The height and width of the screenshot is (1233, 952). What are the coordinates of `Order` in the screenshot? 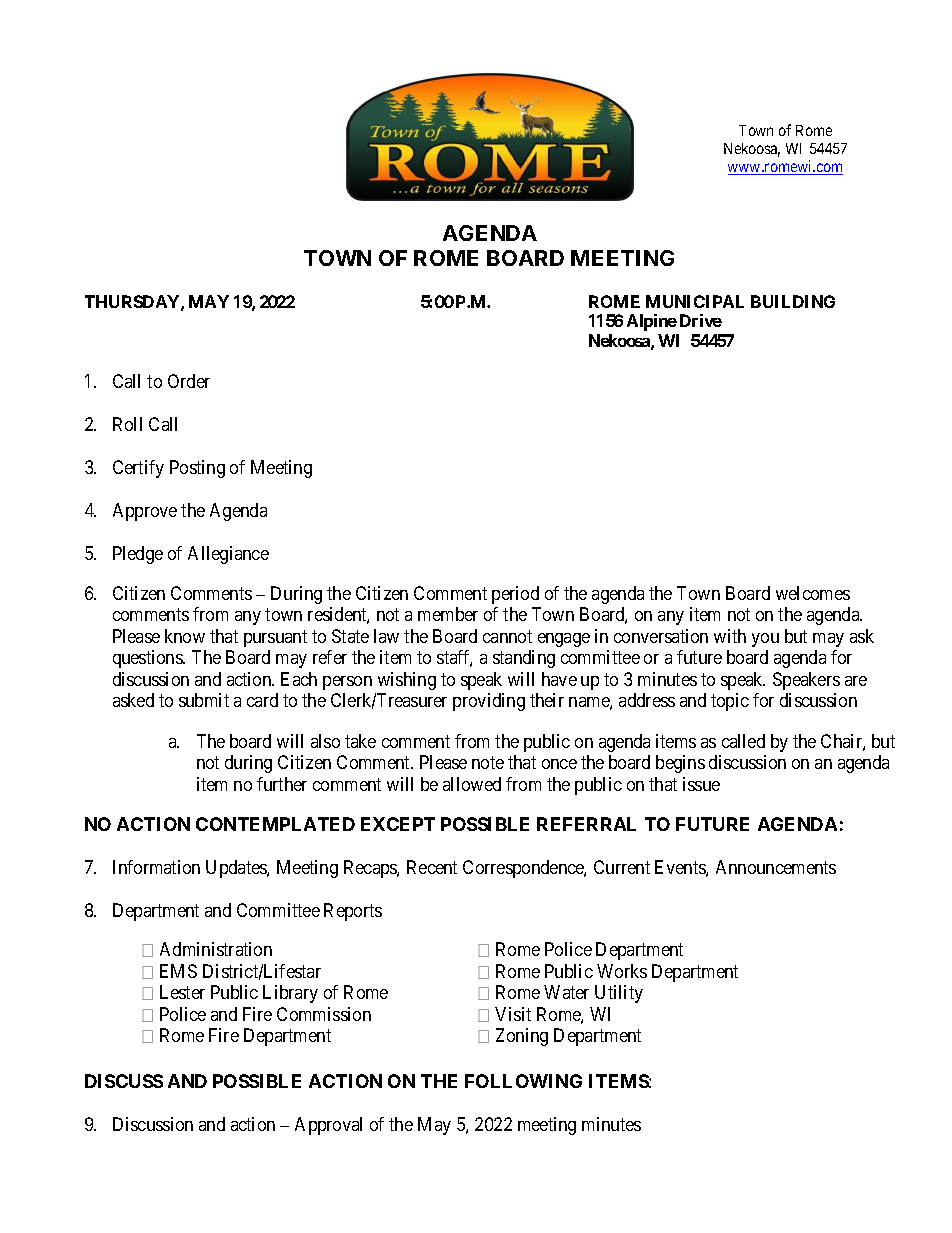 It's located at (189, 381).
